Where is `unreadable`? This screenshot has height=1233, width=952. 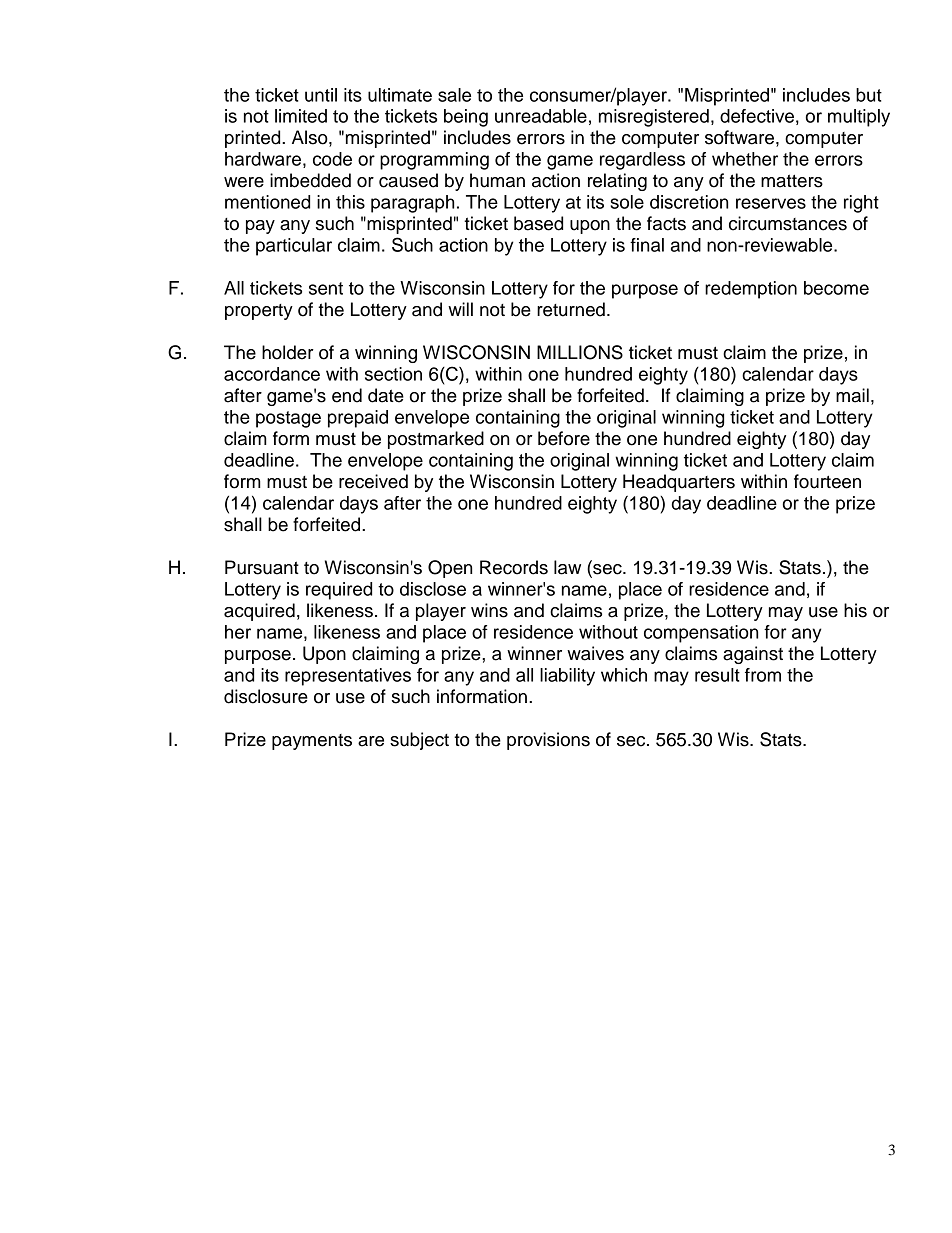
unreadable is located at coordinates (541, 116).
